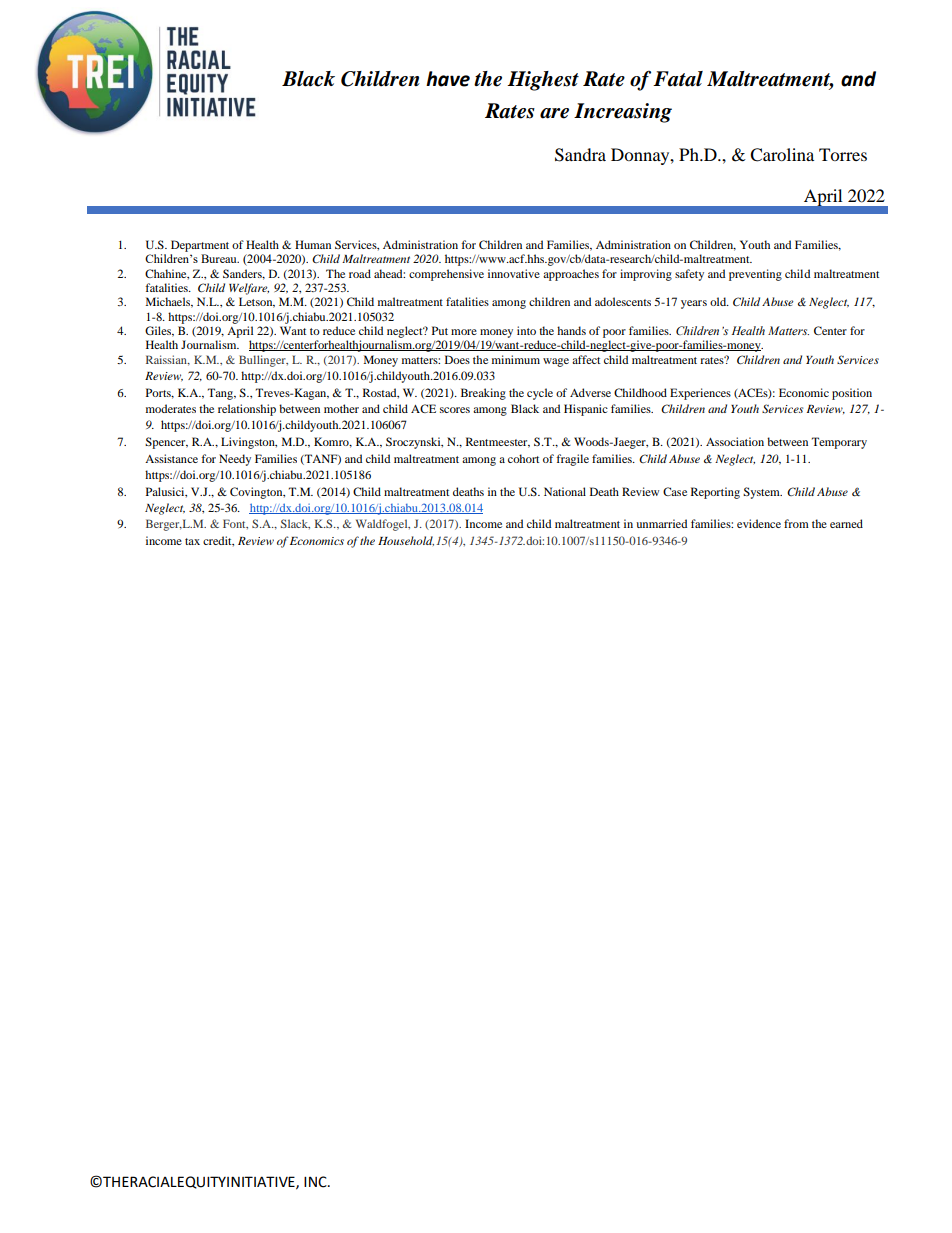 The width and height of the page is (952, 1233). What do you see at coordinates (694, 304) in the page?
I see `years` at bounding box center [694, 304].
